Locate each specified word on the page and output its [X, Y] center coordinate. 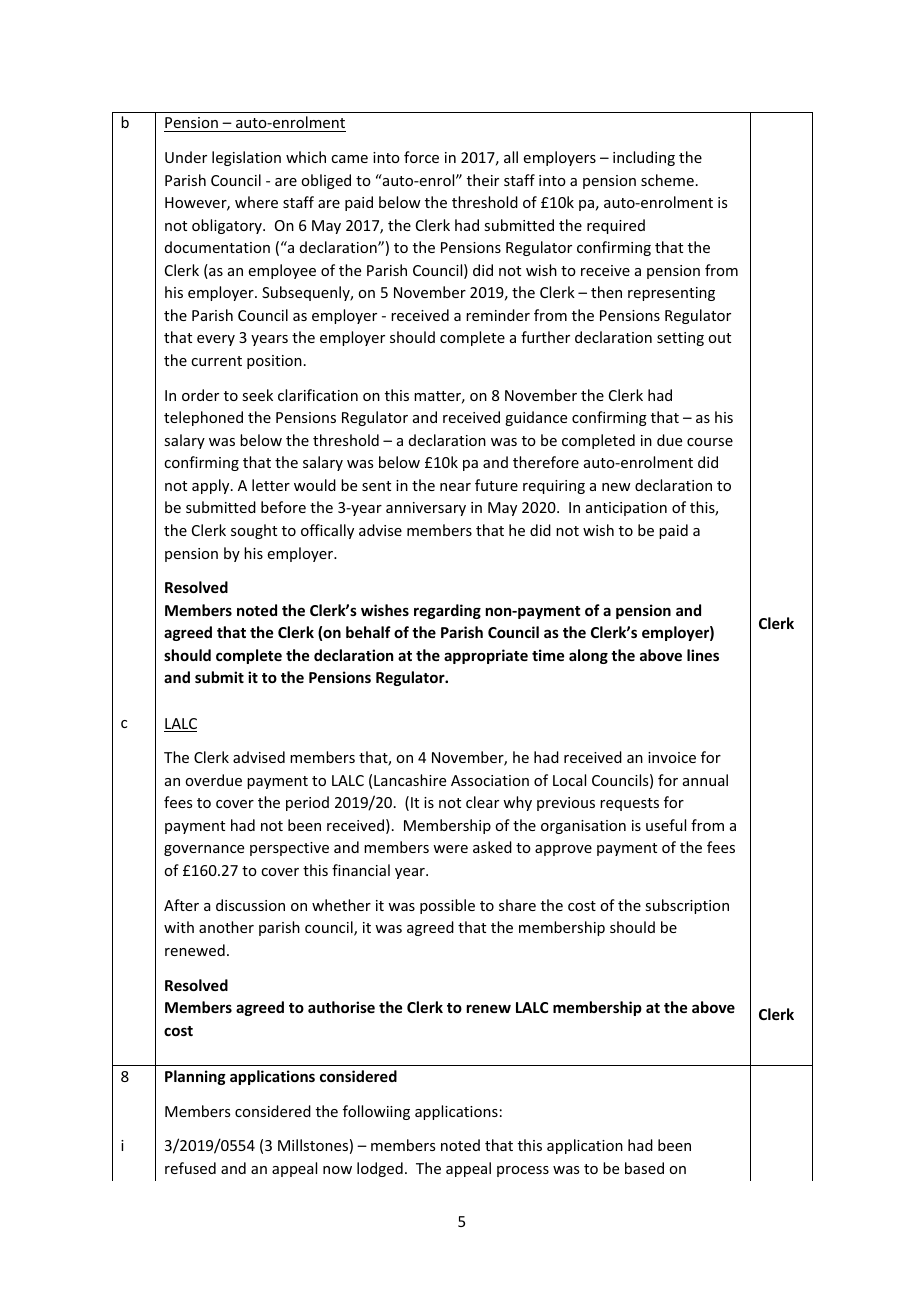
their [483, 180]
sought [254, 531]
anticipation [626, 509]
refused [190, 1168]
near [455, 487]
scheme [667, 180]
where [256, 202]
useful [666, 825]
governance [204, 850]
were [450, 849]
